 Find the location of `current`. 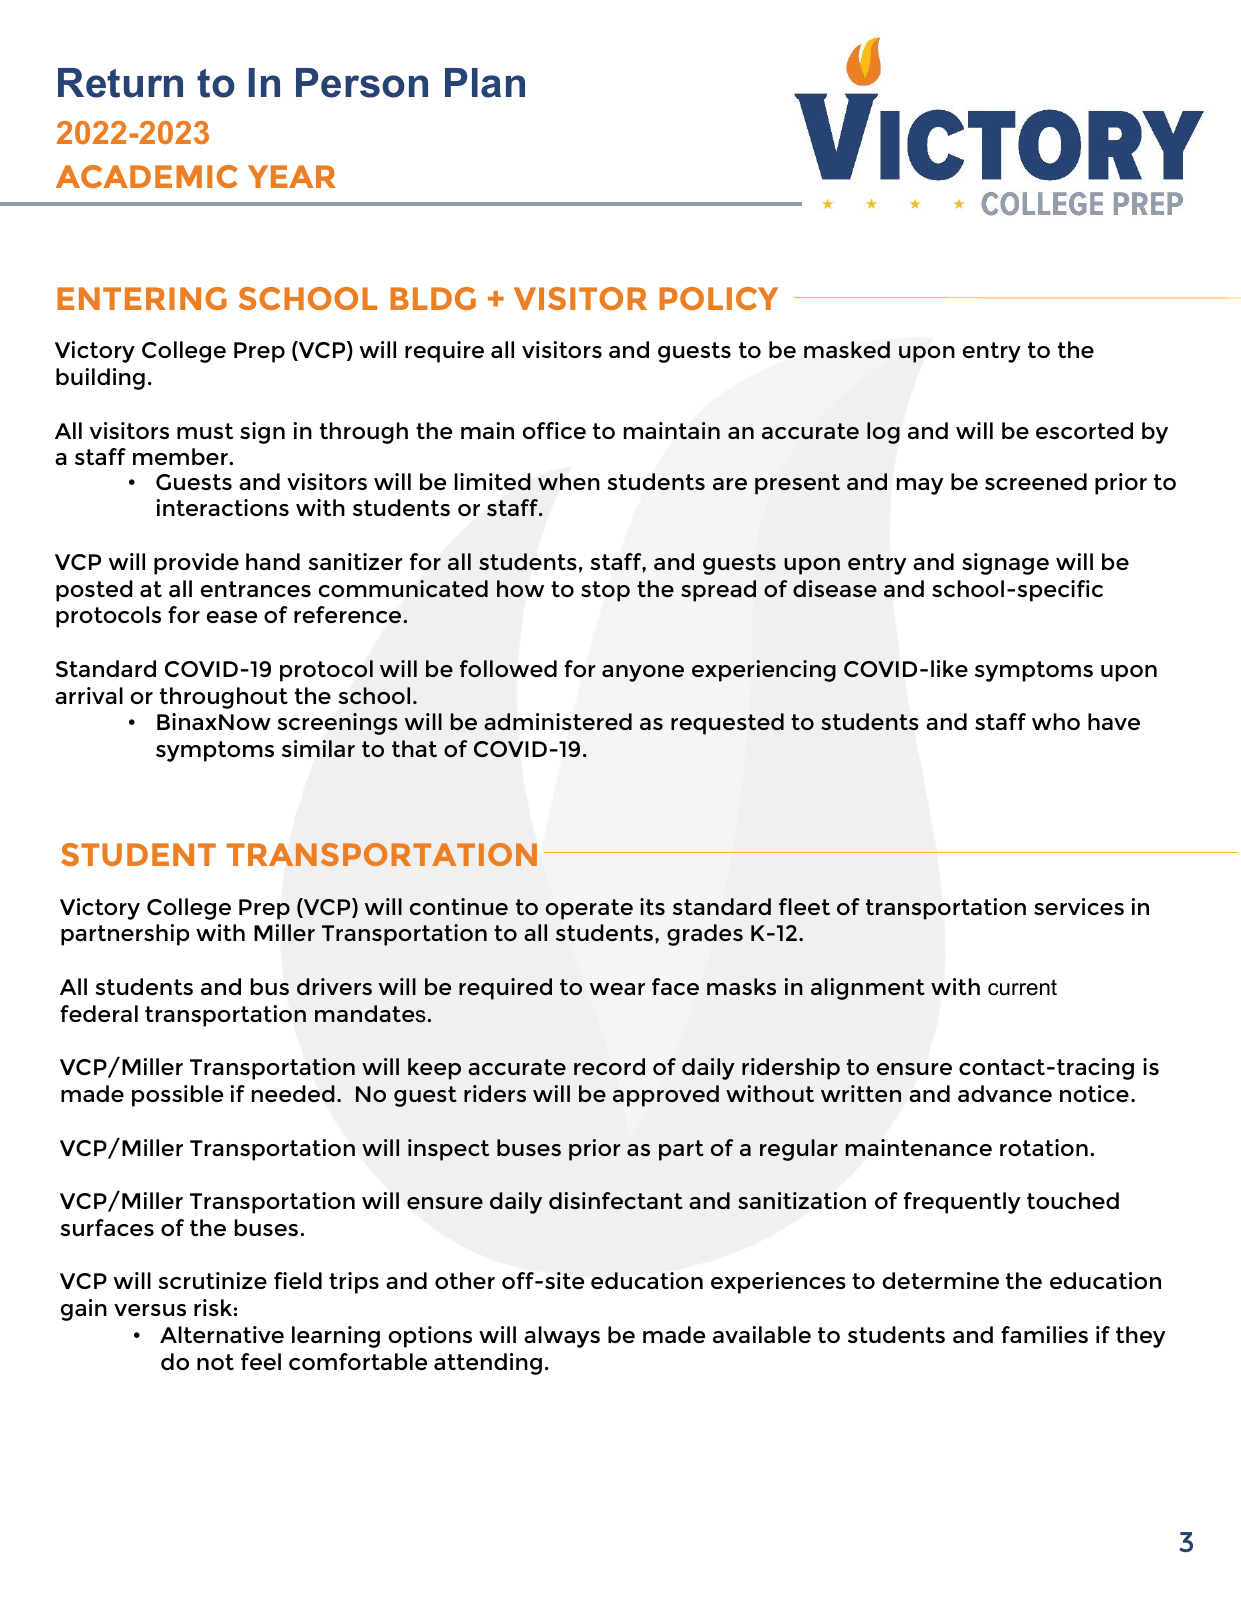

current is located at coordinates (1022, 987).
